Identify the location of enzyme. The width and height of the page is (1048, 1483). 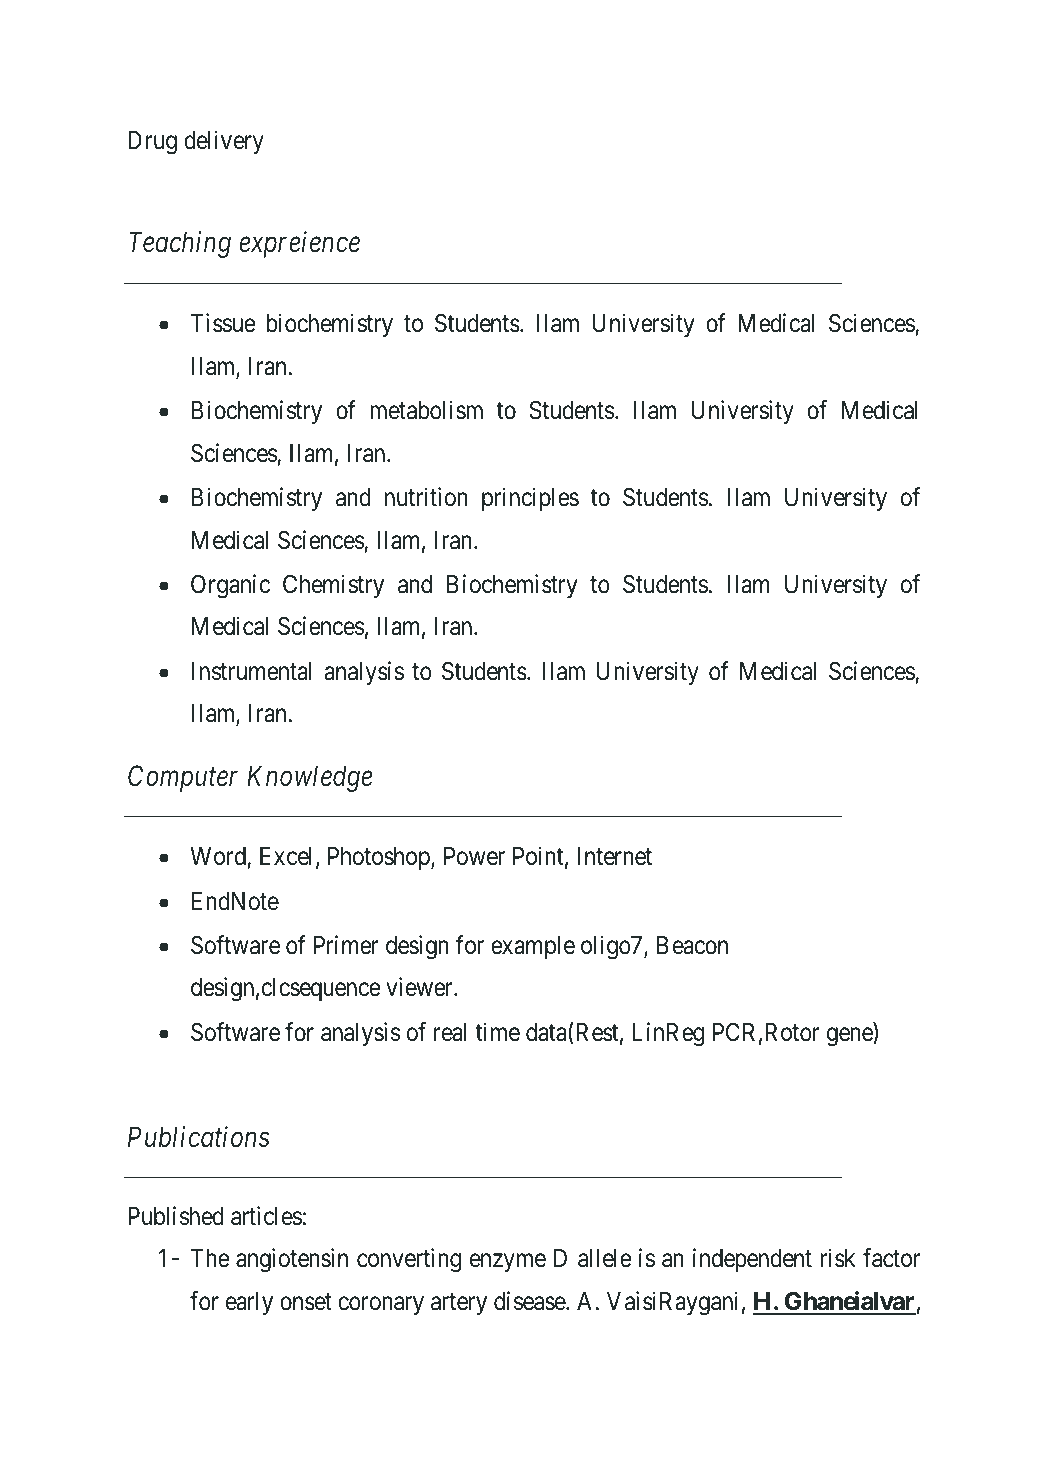
(508, 1263).
